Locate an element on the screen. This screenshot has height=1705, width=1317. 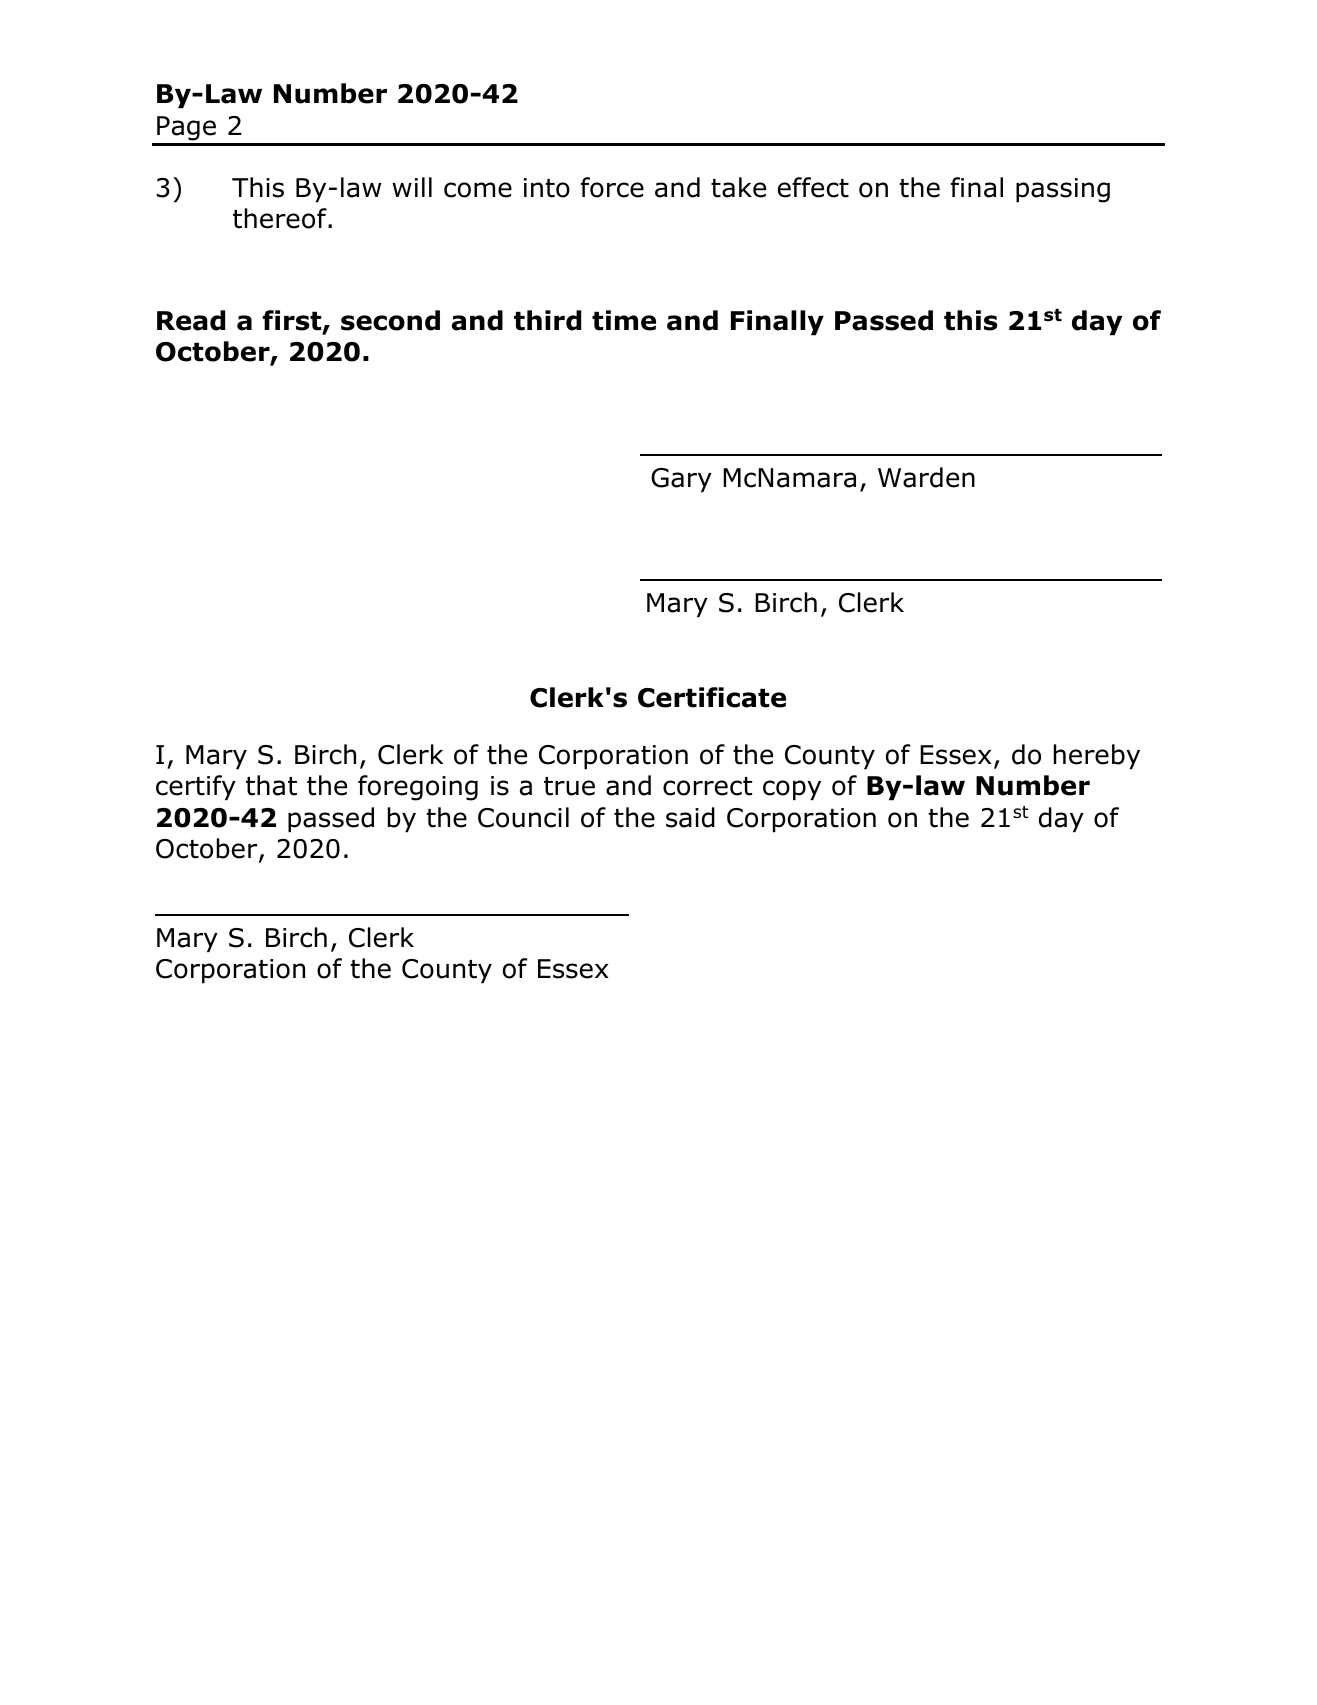
force is located at coordinates (612, 187).
